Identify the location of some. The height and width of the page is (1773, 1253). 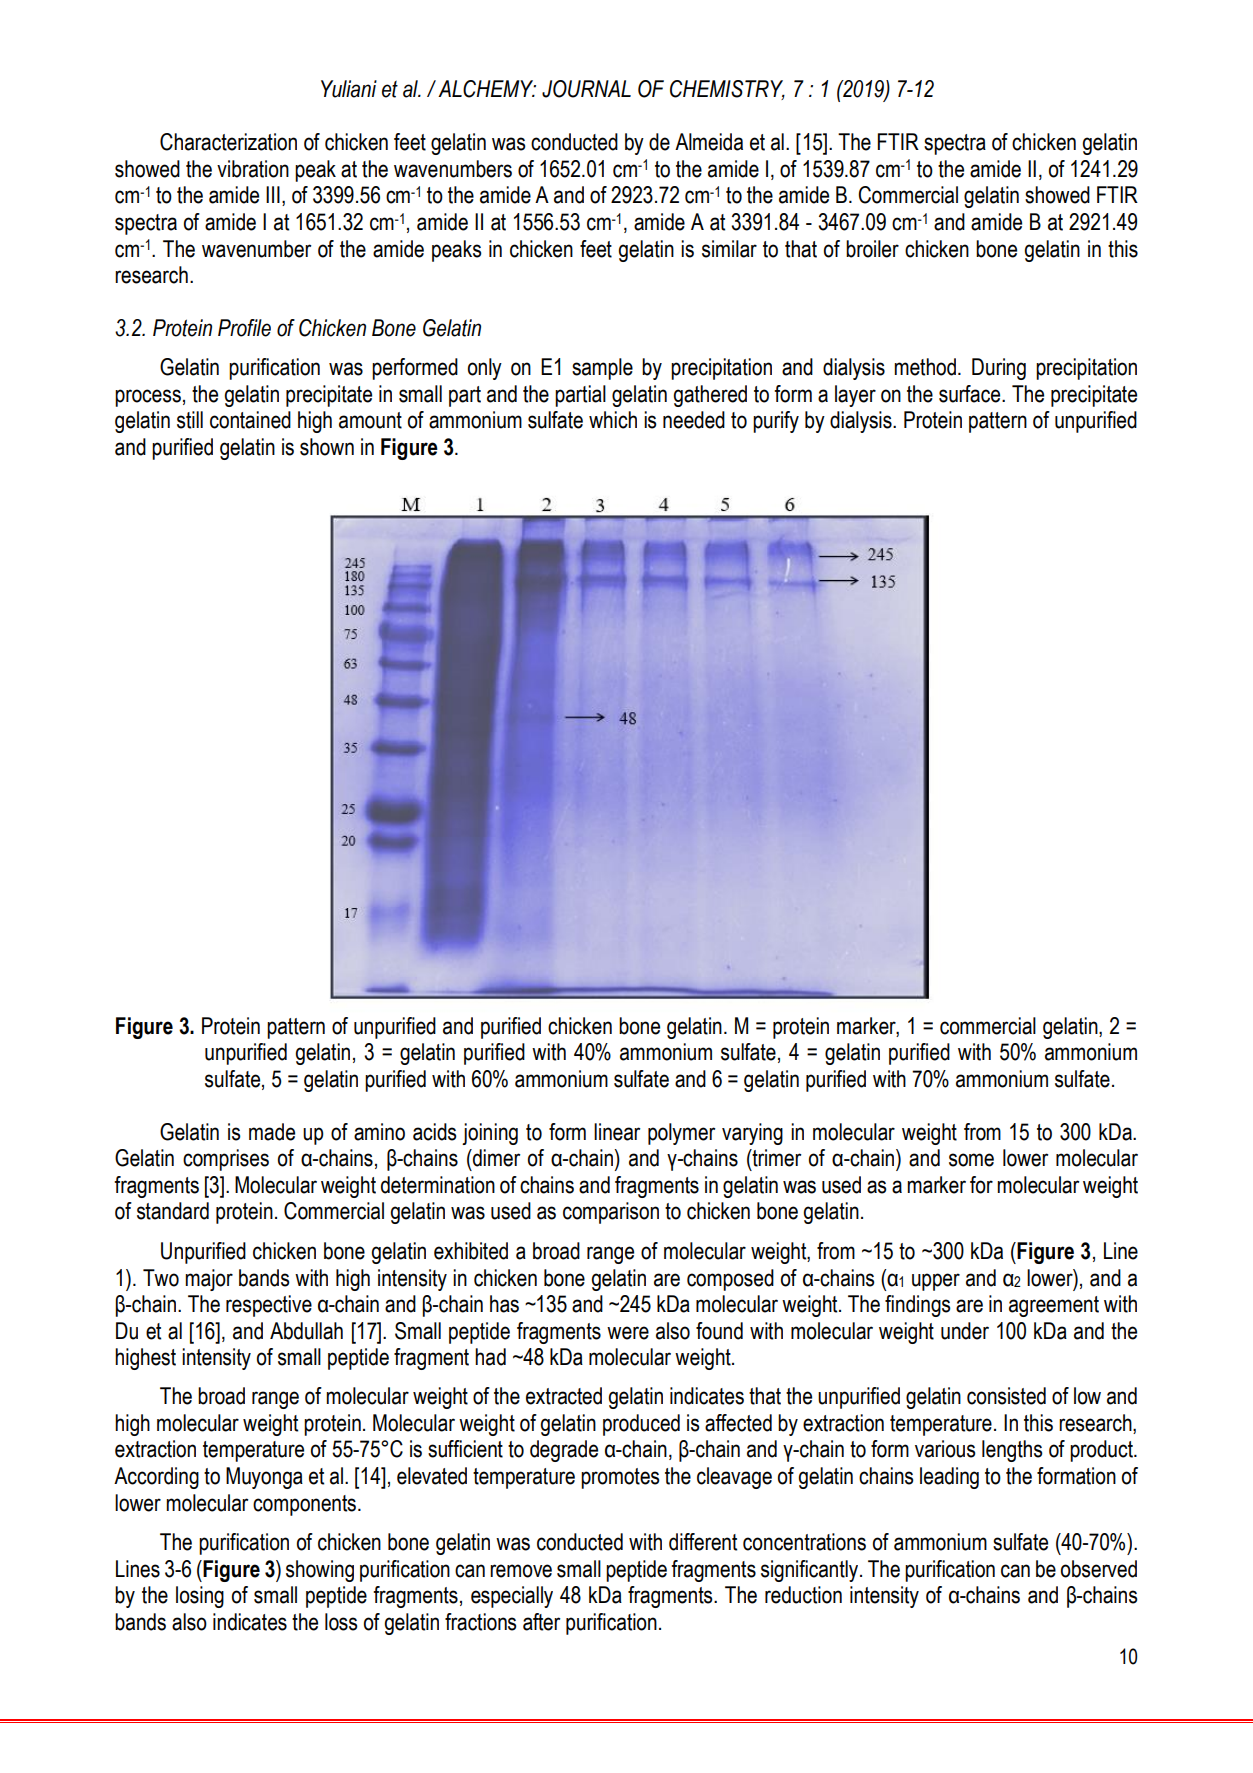
(971, 1160).
